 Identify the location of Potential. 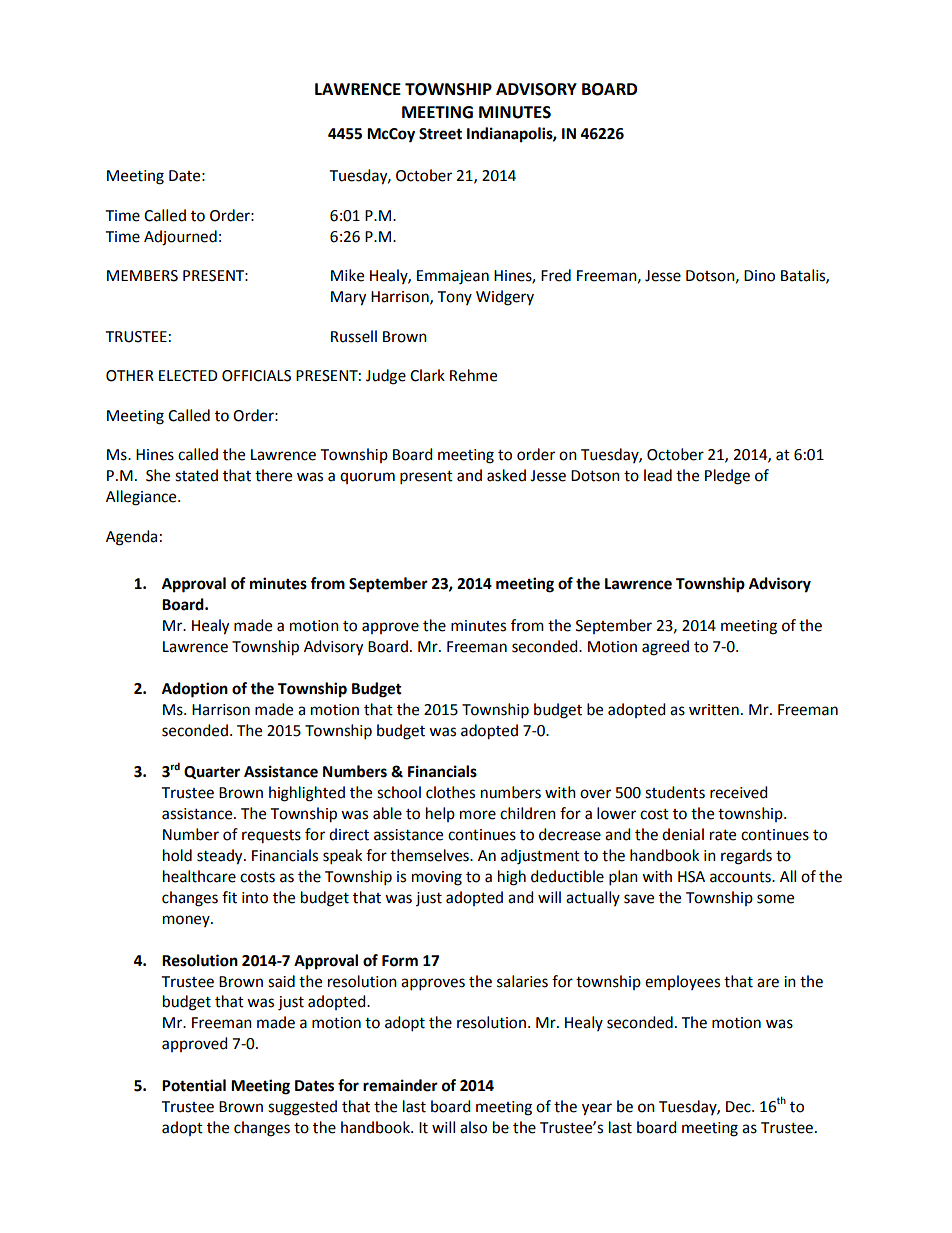
(194, 1085).
